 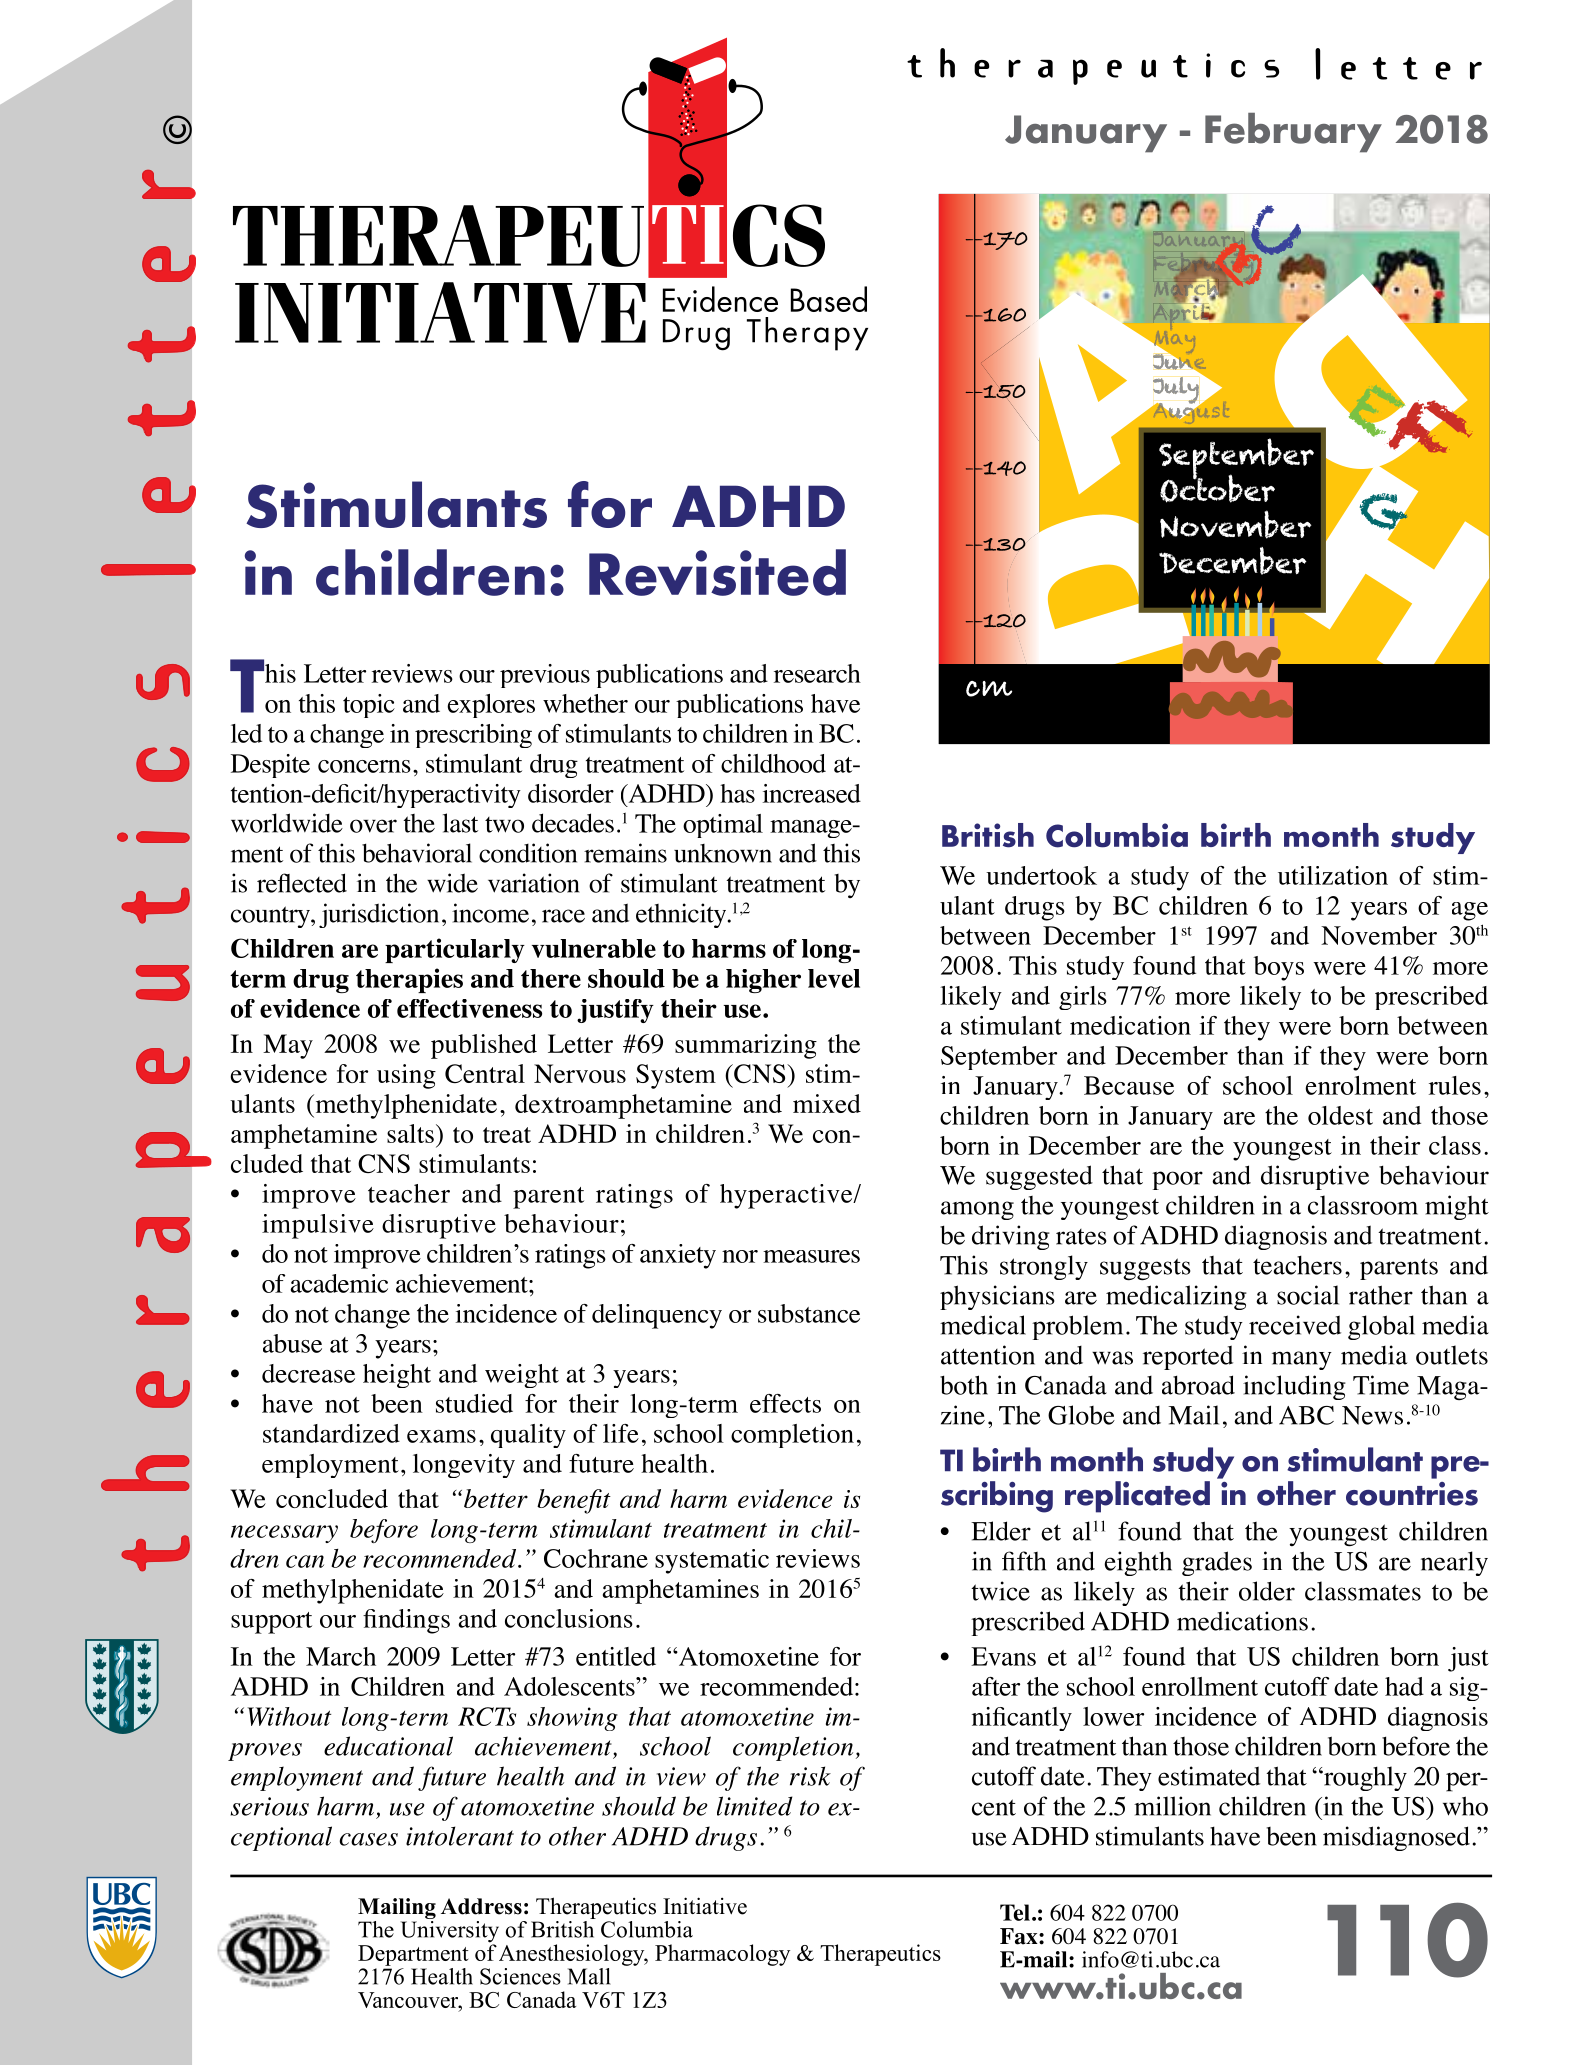 I want to click on previous, so click(x=545, y=676).
